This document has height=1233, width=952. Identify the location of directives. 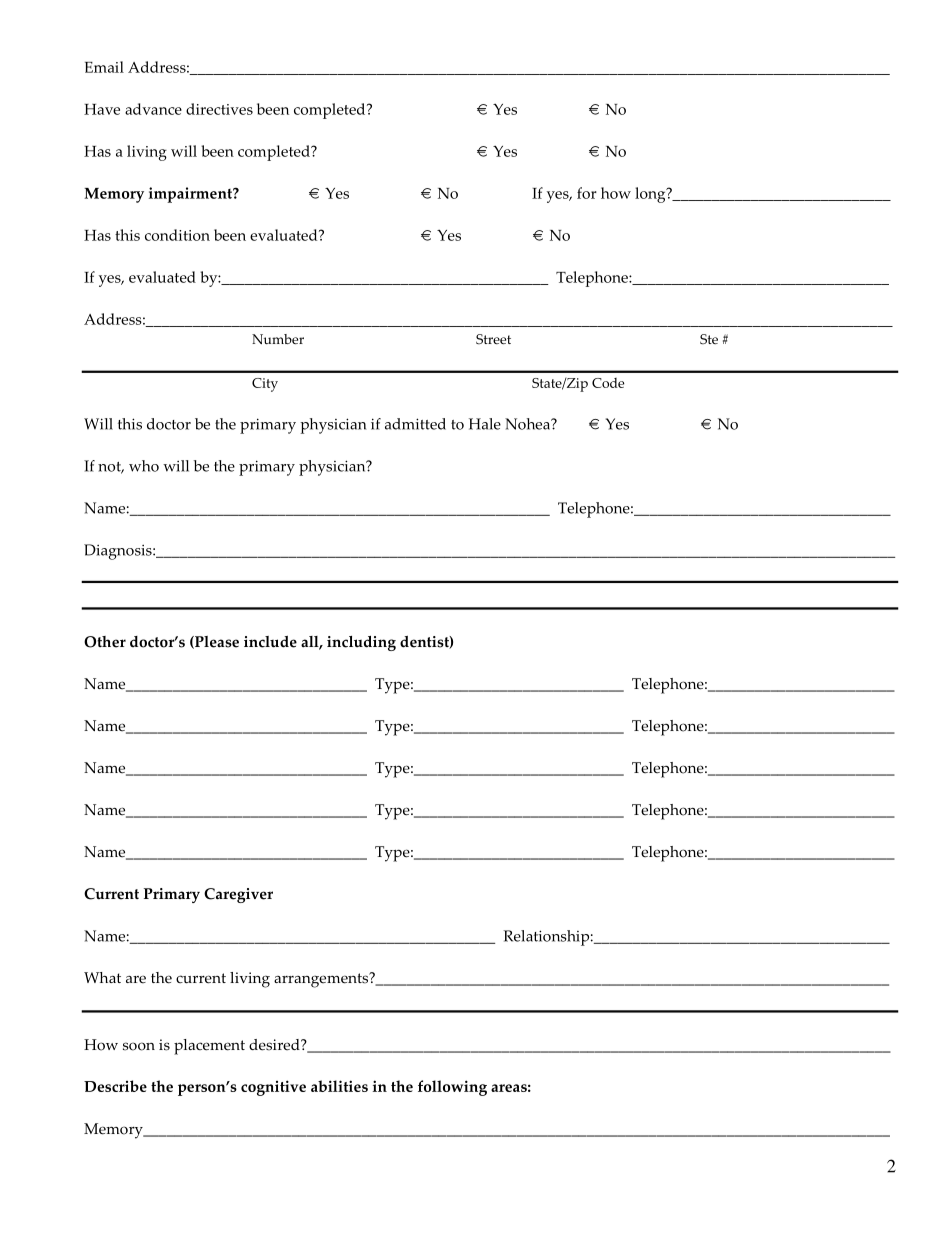
(219, 109).
